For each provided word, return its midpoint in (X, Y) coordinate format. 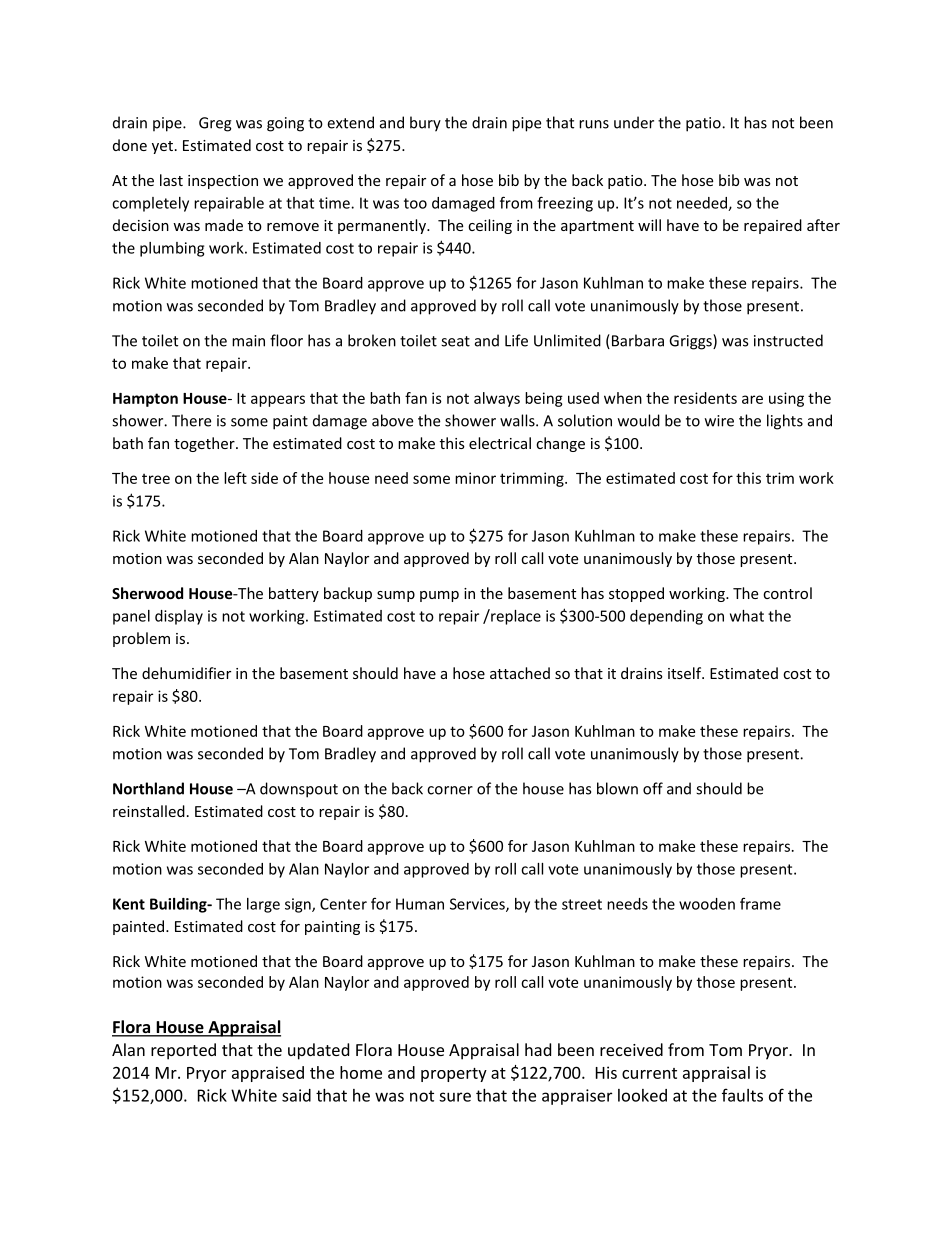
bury (425, 124)
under (634, 122)
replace (515, 617)
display (179, 617)
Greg (215, 124)
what (747, 616)
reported (183, 1051)
